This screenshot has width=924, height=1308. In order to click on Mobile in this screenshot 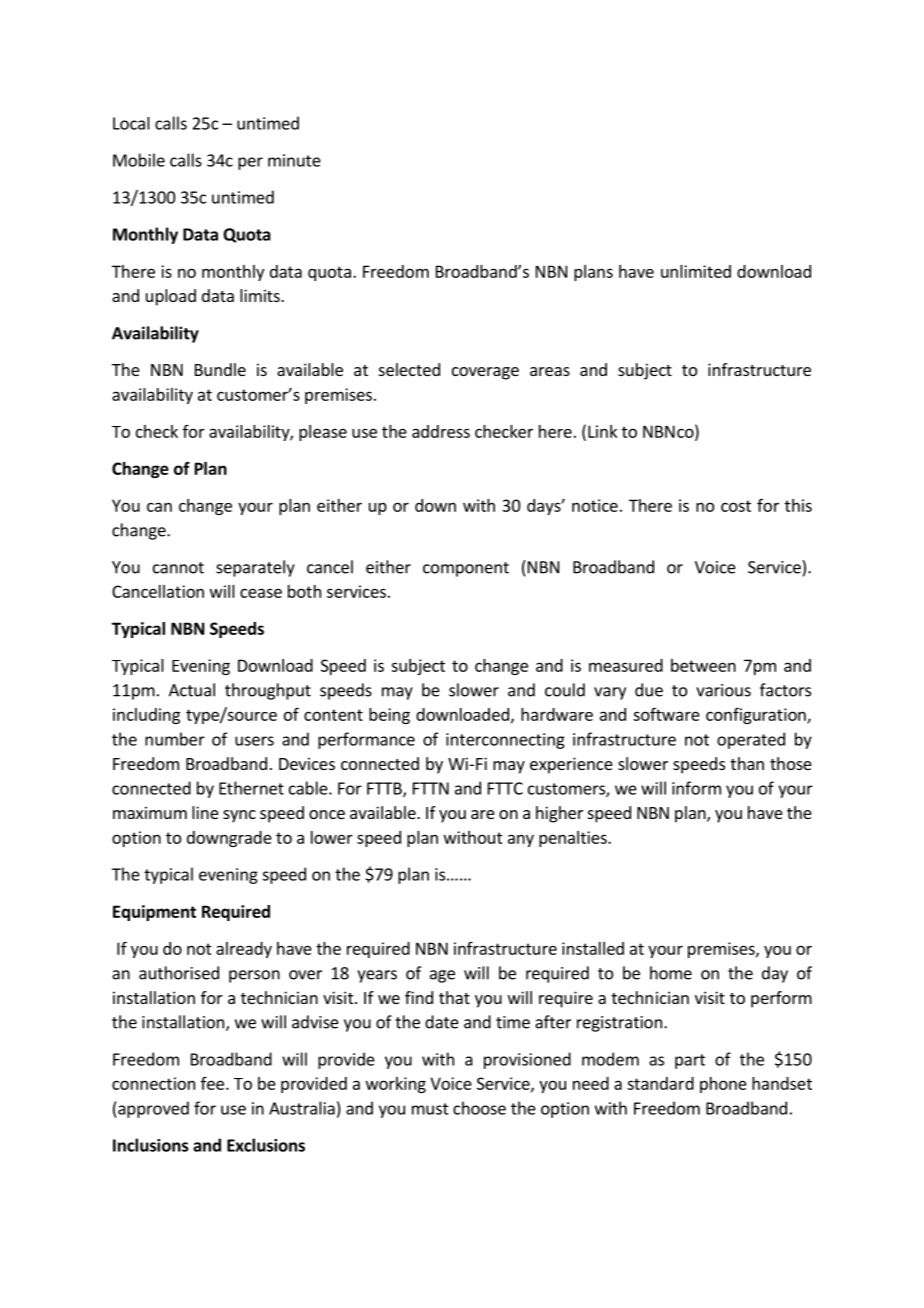, I will do `click(139, 160)`.
